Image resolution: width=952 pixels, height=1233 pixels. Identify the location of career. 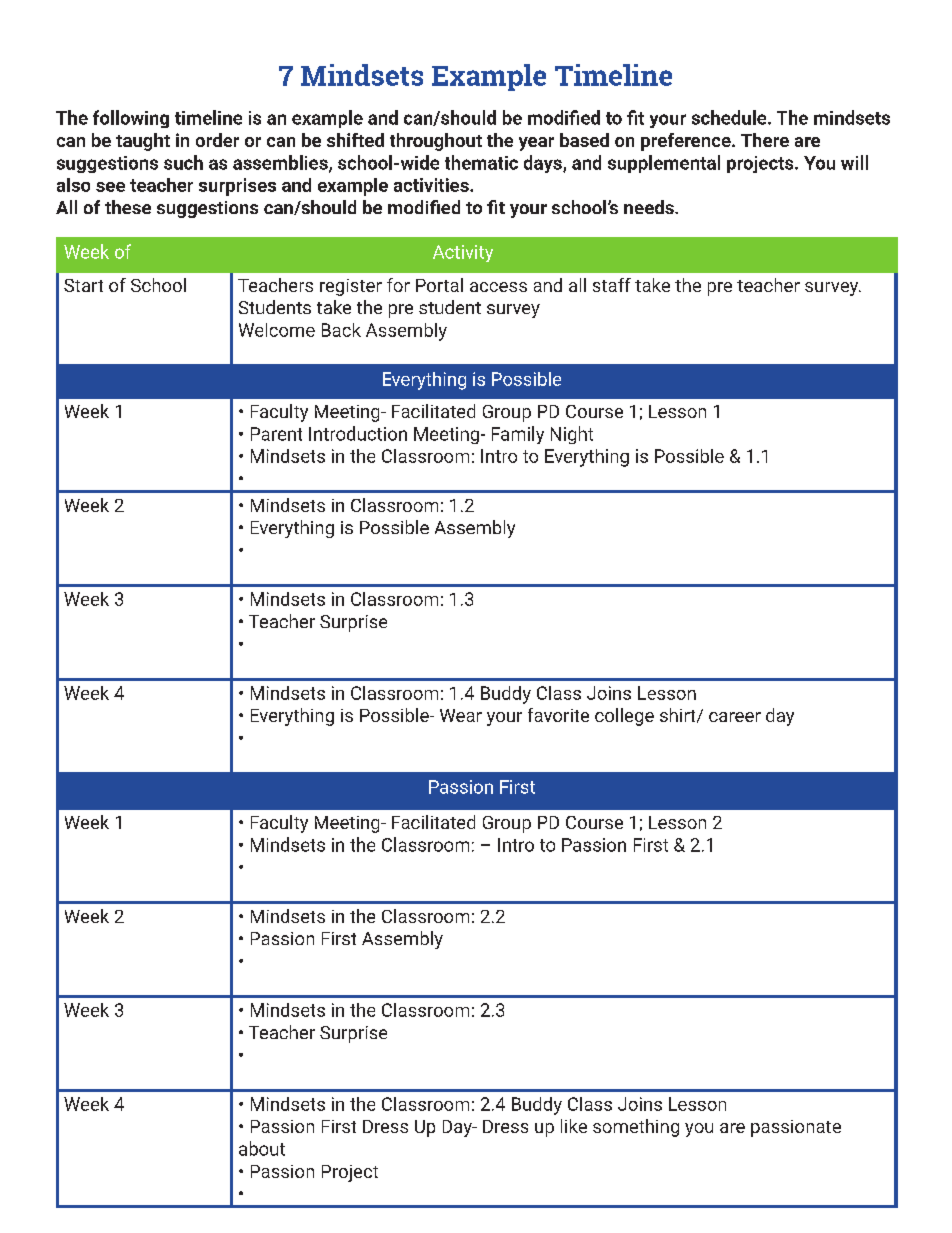
(735, 717).
